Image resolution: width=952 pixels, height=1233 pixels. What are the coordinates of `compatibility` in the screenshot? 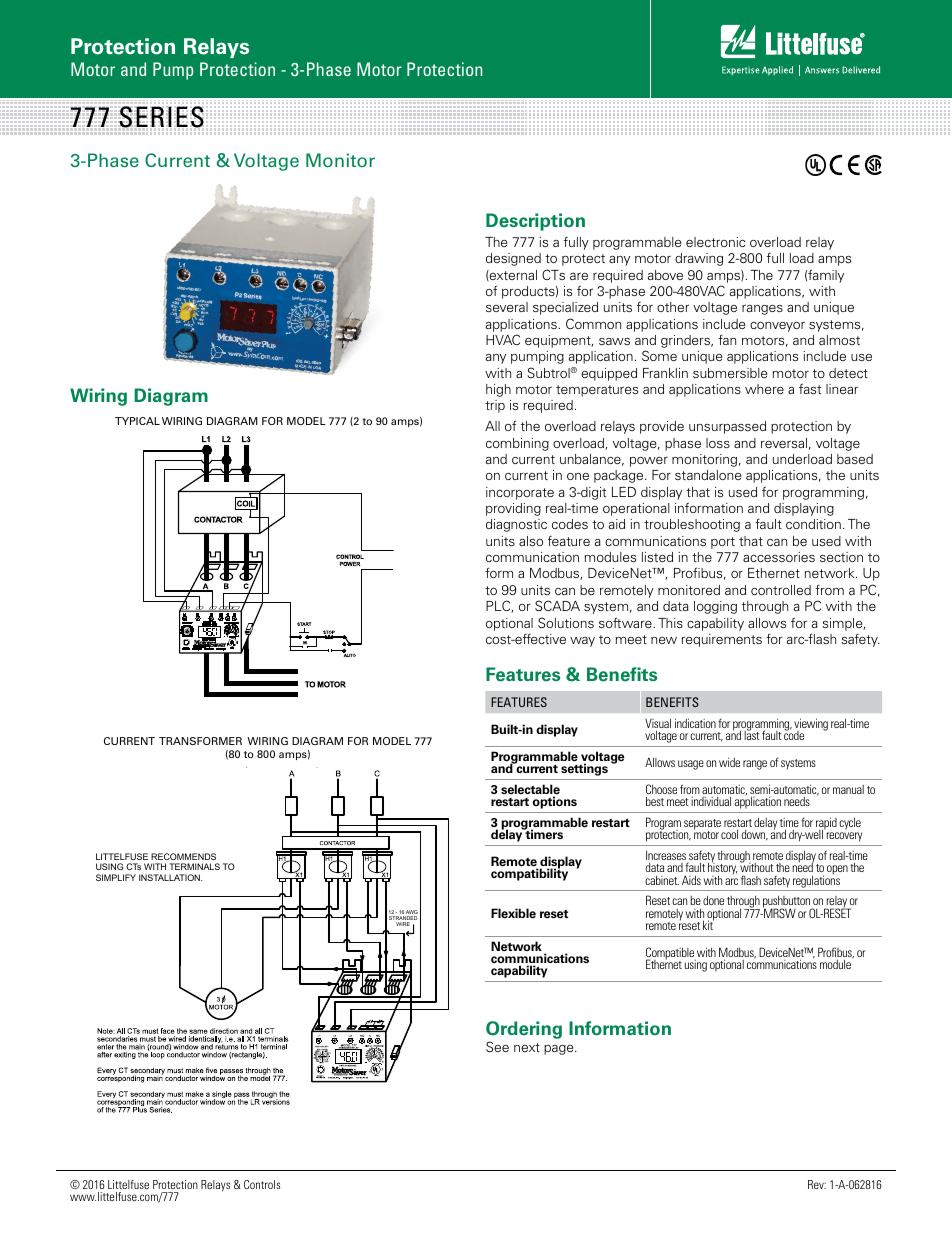 It's located at (529, 874).
